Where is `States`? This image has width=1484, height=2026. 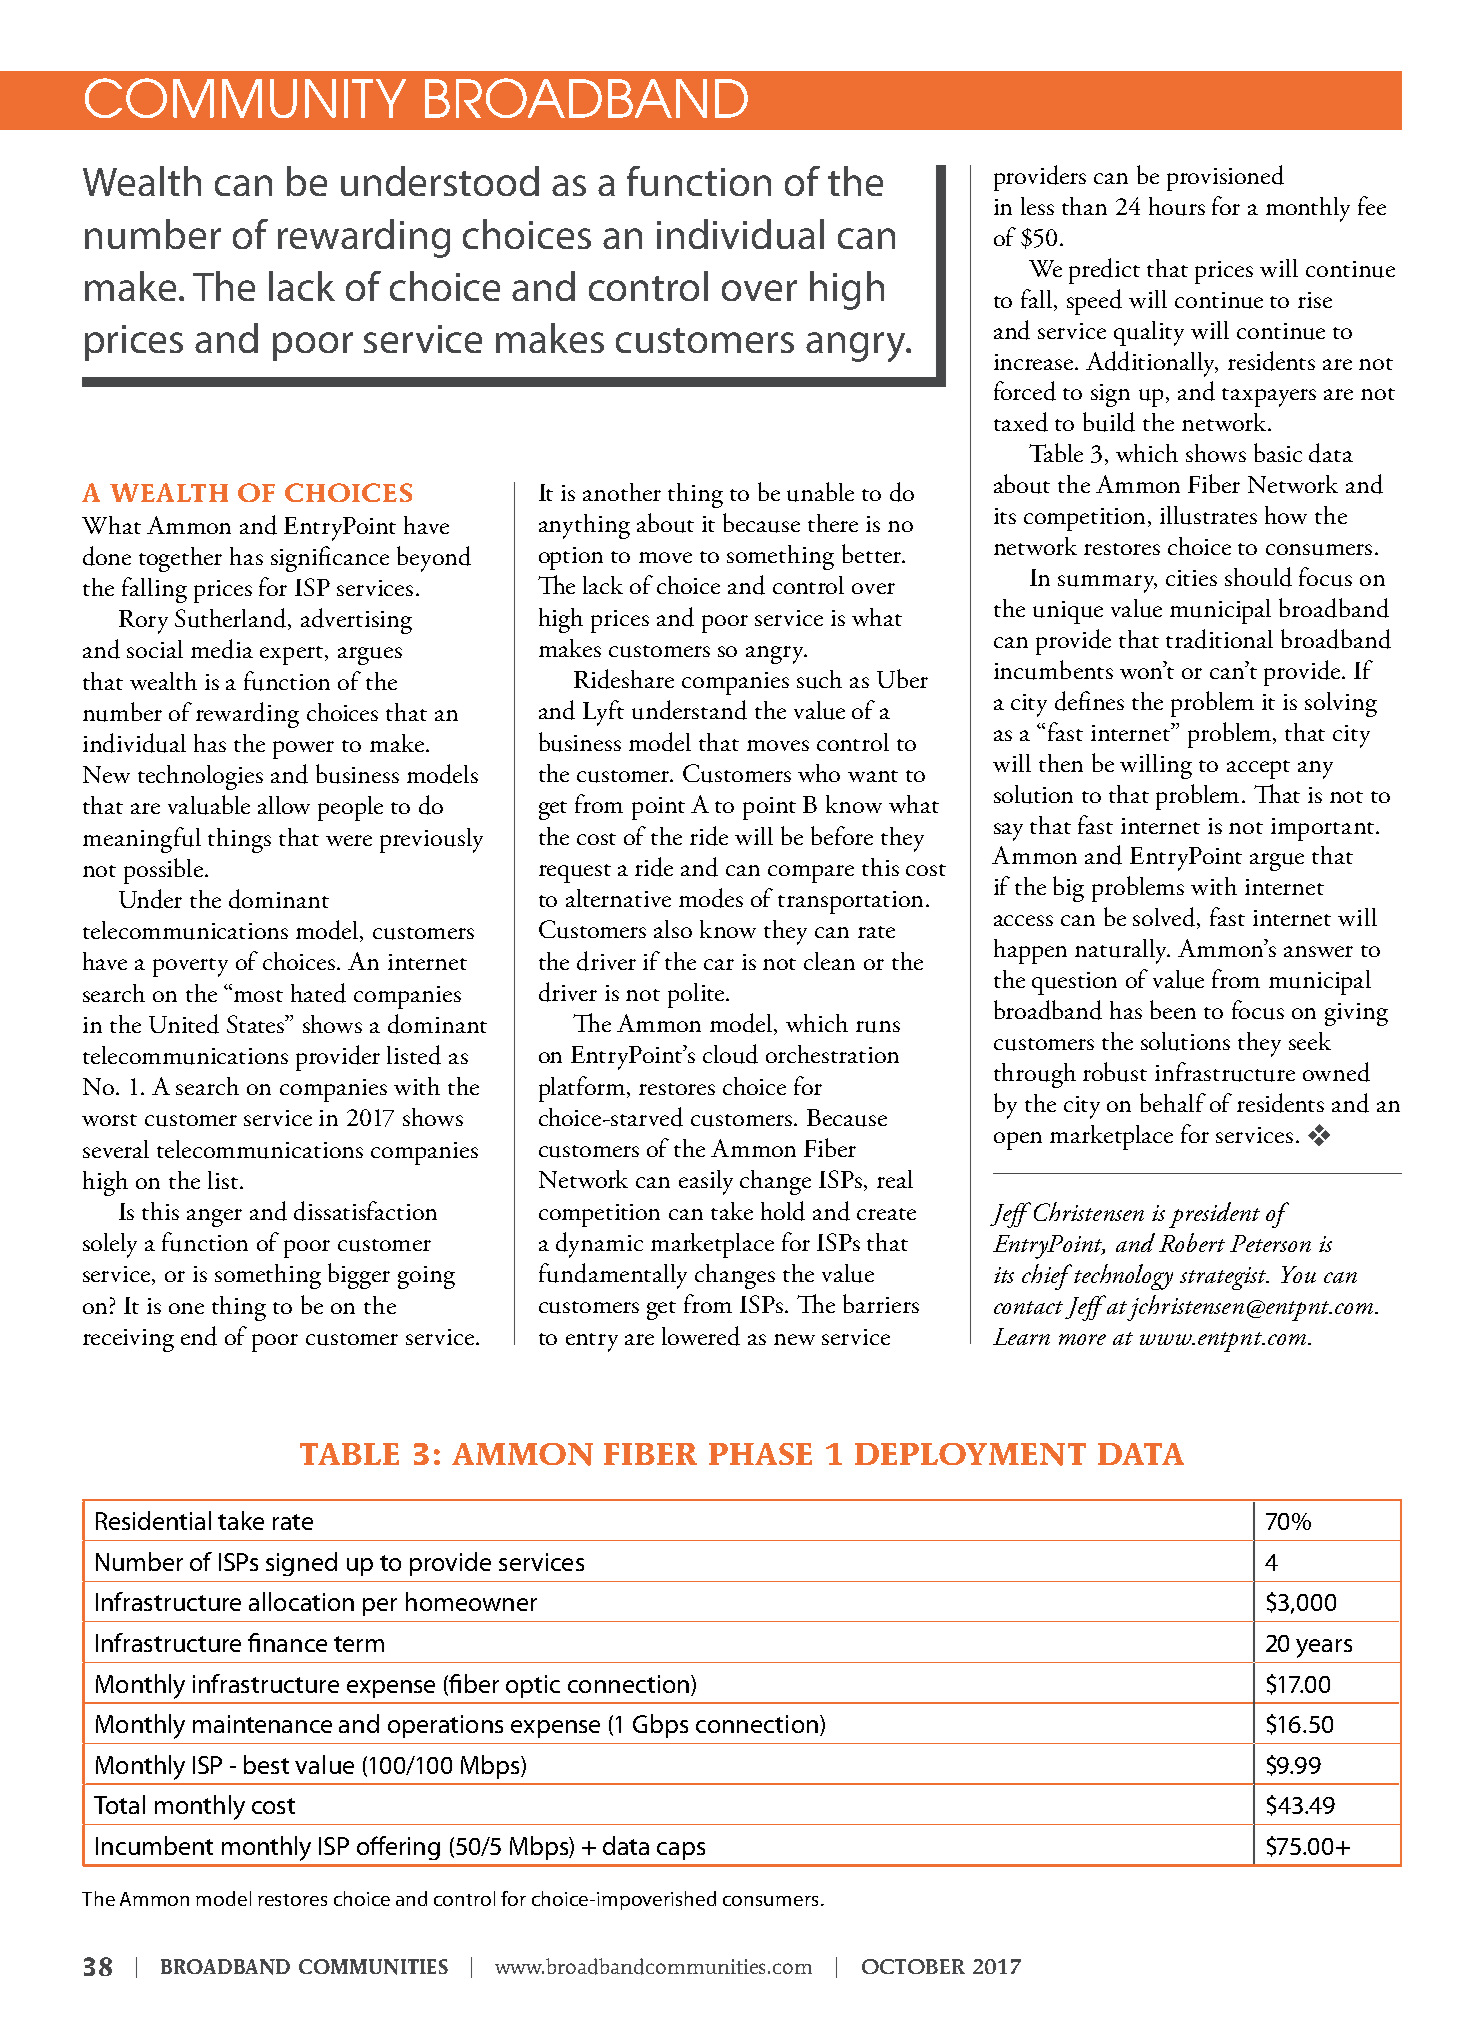
States is located at coordinates (257, 1024).
